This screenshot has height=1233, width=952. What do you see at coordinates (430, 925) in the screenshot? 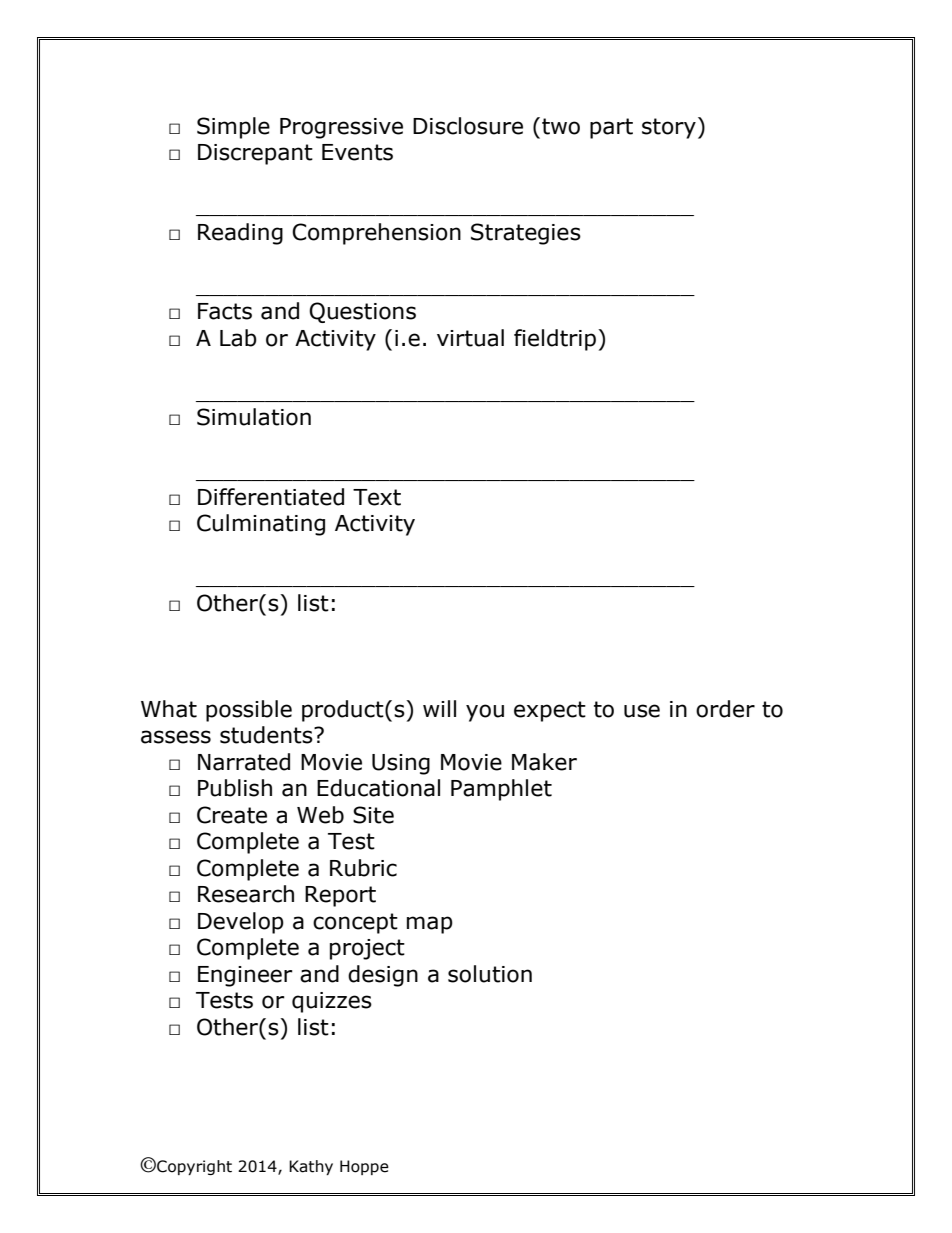
I see `map` at bounding box center [430, 925].
